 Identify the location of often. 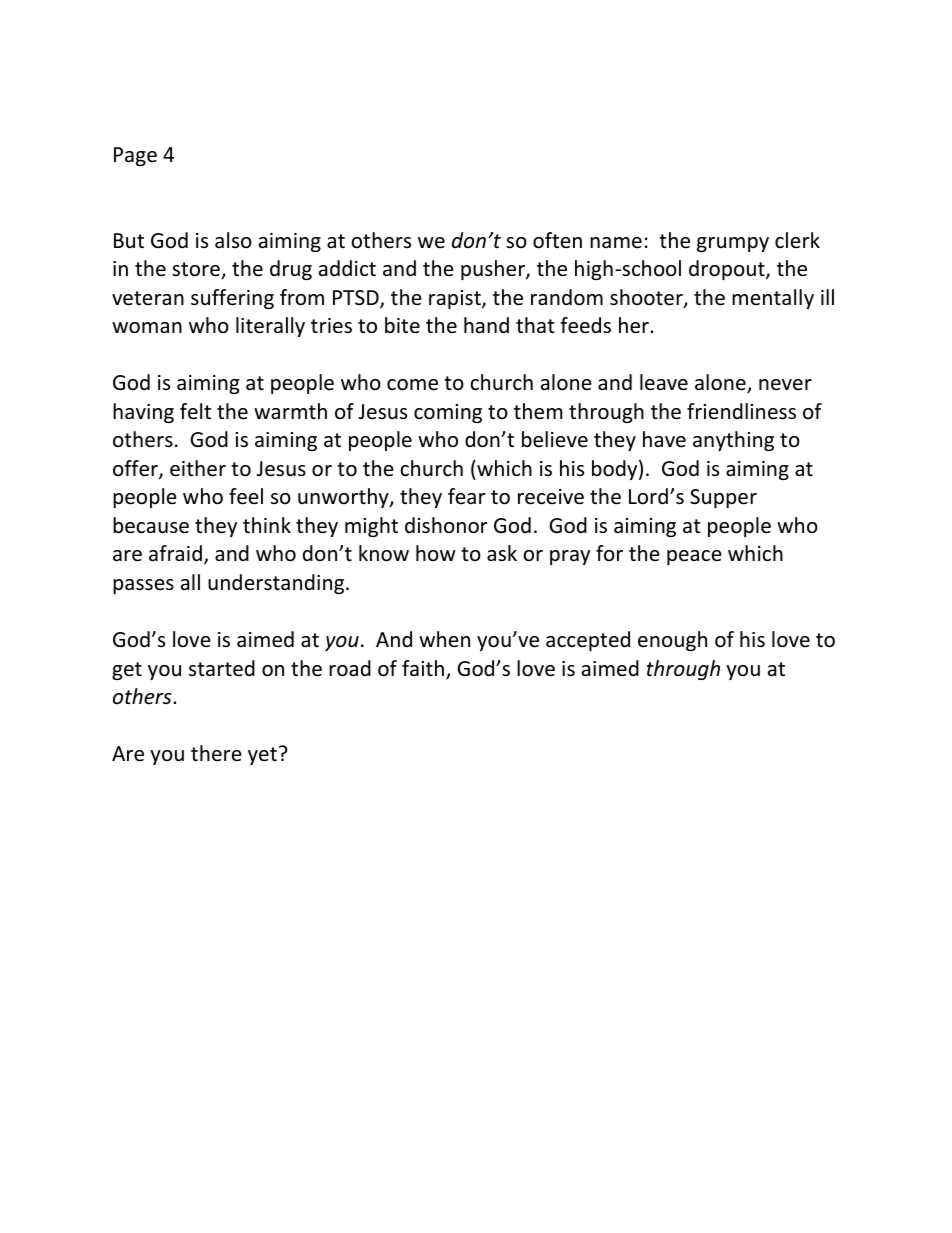
(557, 240).
